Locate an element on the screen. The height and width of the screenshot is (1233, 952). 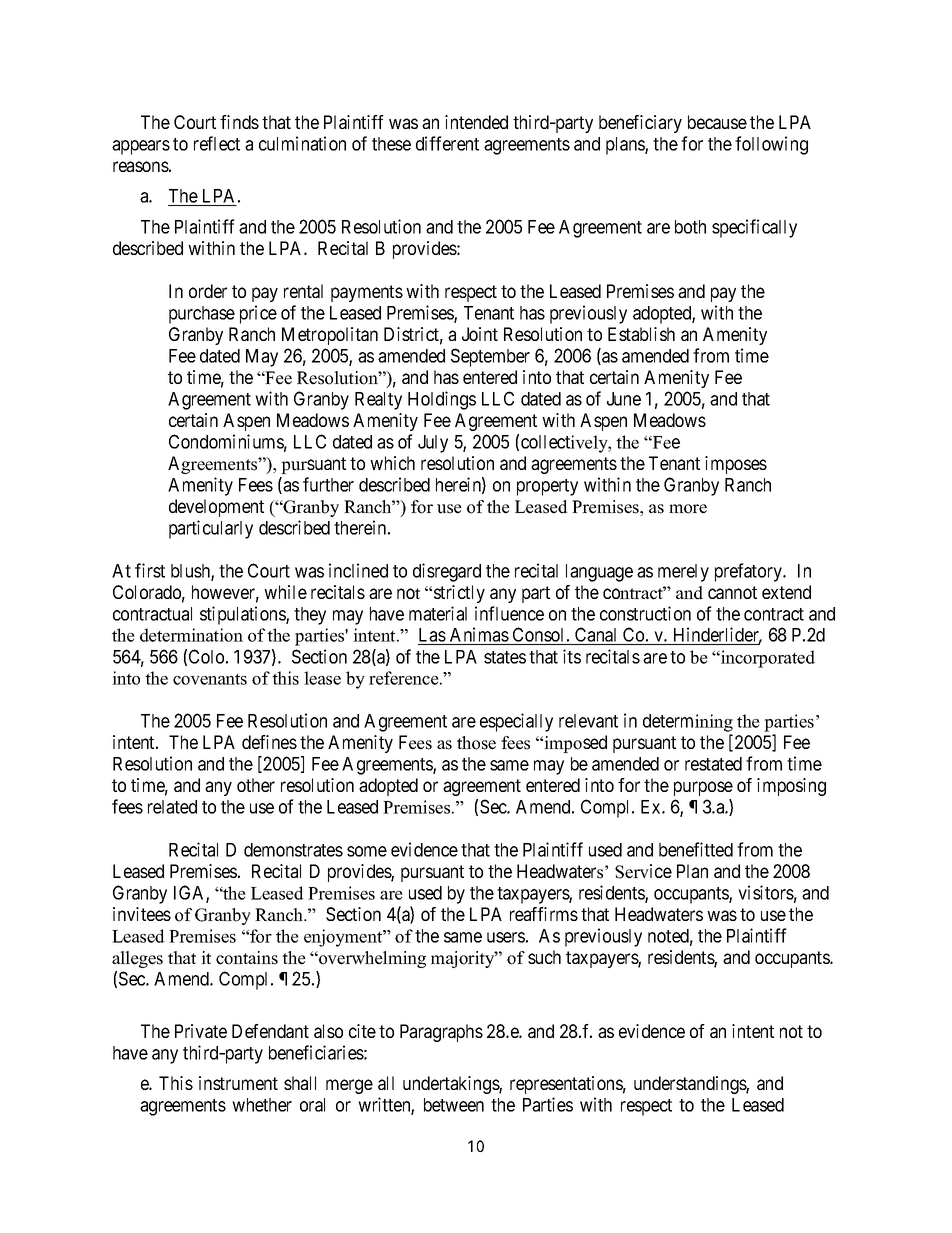
reflect is located at coordinates (217, 143).
